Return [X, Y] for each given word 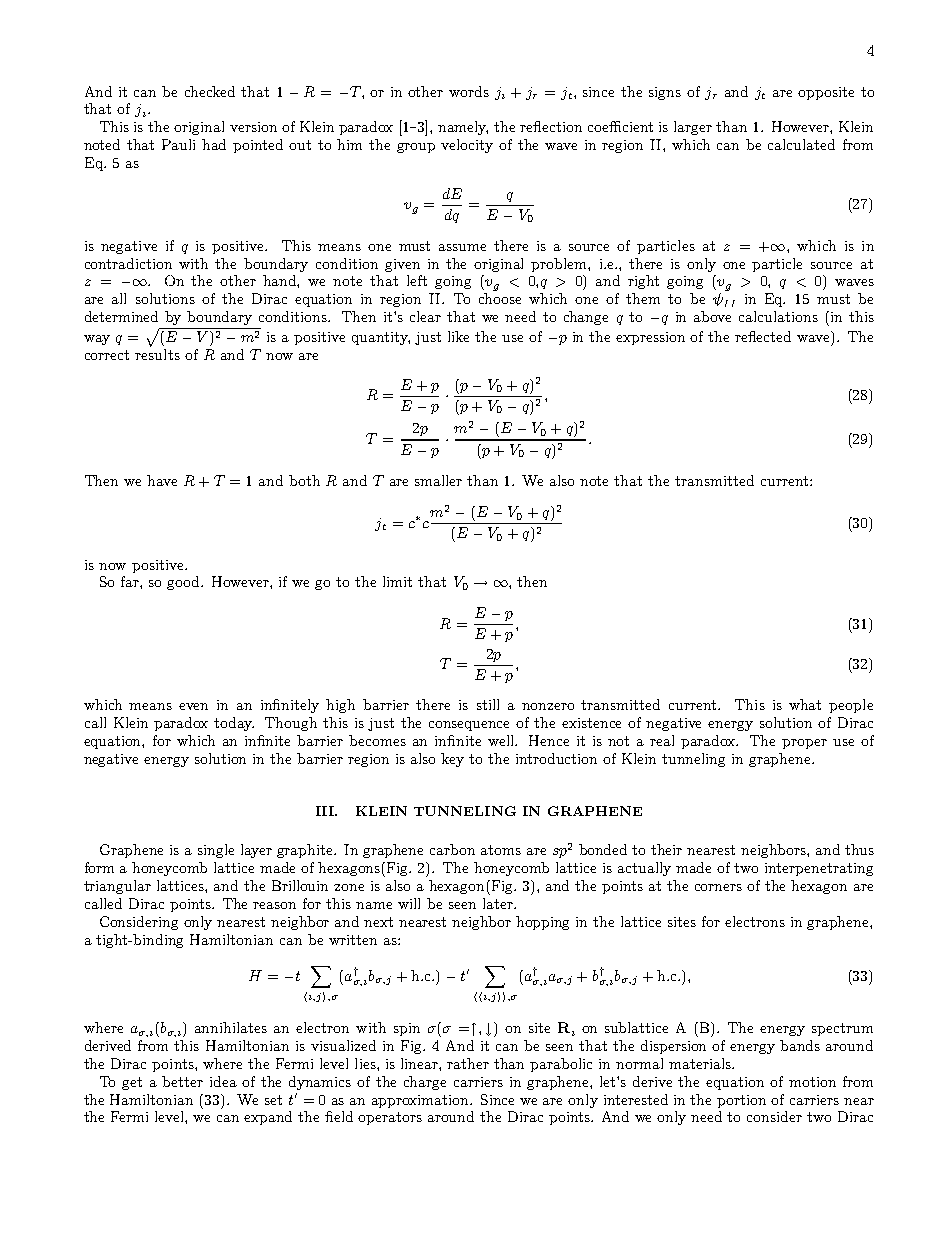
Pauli [178, 144]
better [182, 1081]
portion [741, 1101]
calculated [801, 144]
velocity [467, 146]
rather [468, 1063]
